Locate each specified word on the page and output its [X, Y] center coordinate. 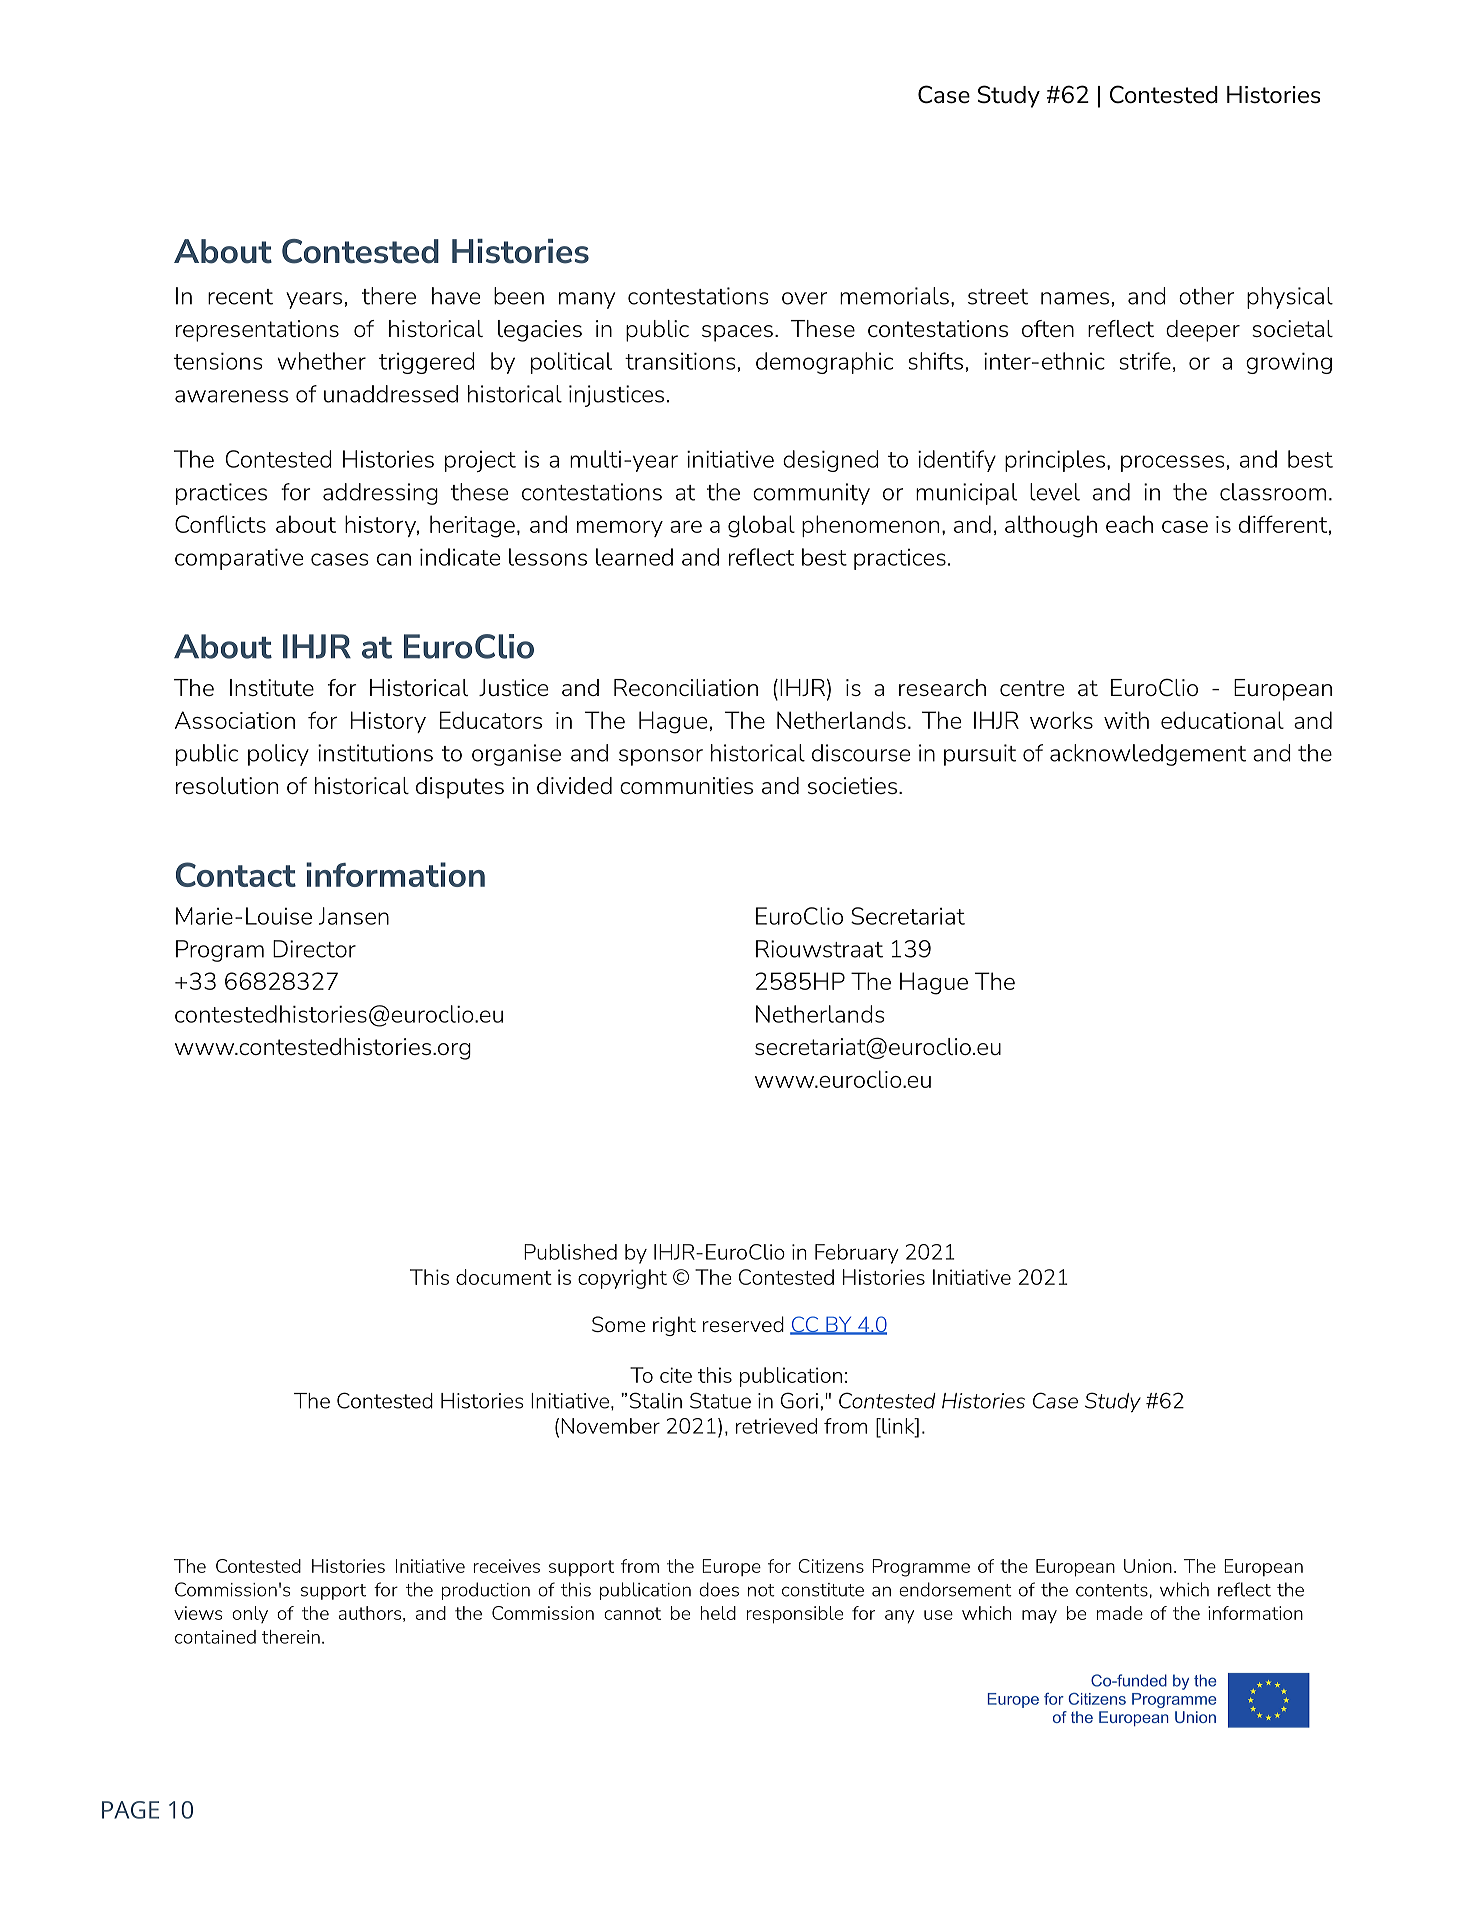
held [718, 1613]
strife [1145, 361]
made [1120, 1613]
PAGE [130, 1810]
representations [257, 331]
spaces [737, 333]
